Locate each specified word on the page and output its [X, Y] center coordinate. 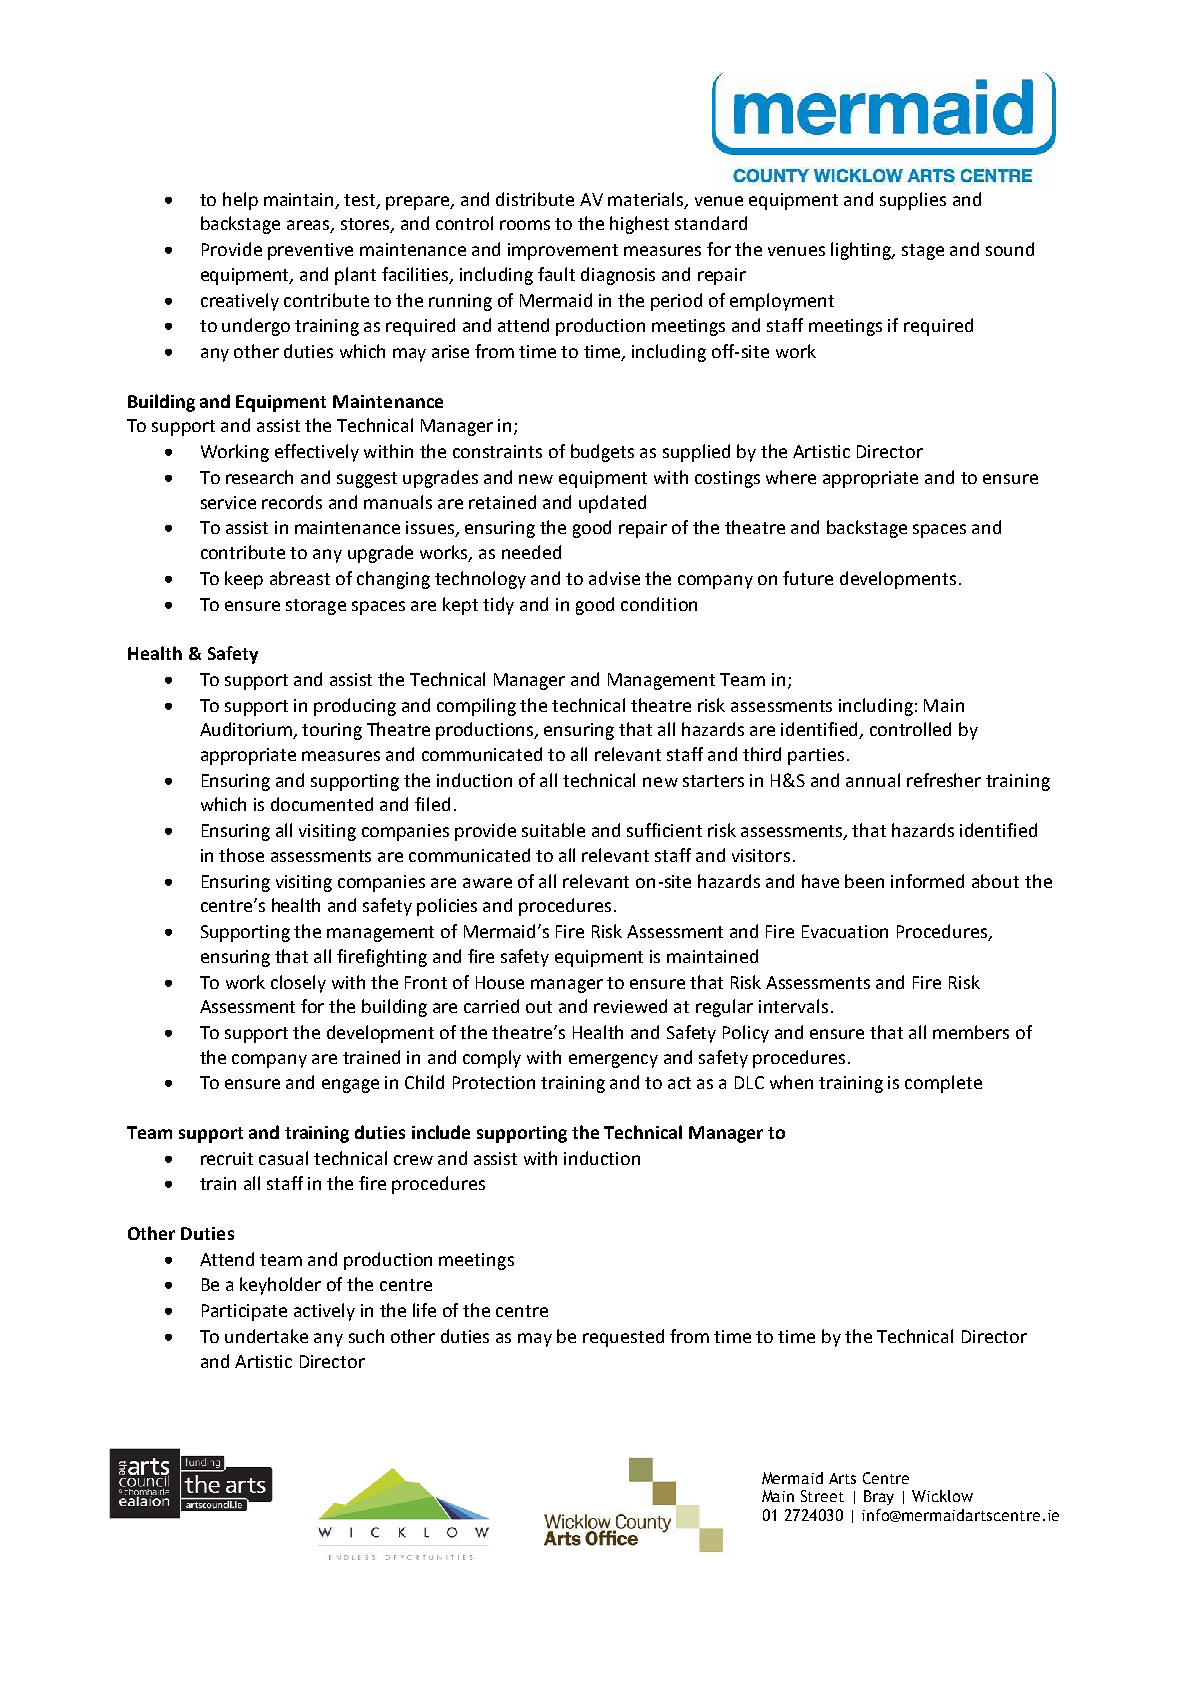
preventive [310, 251]
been [864, 881]
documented [322, 804]
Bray [879, 1497]
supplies [913, 201]
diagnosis [618, 276]
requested [623, 1338]
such [366, 1336]
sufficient [664, 830]
